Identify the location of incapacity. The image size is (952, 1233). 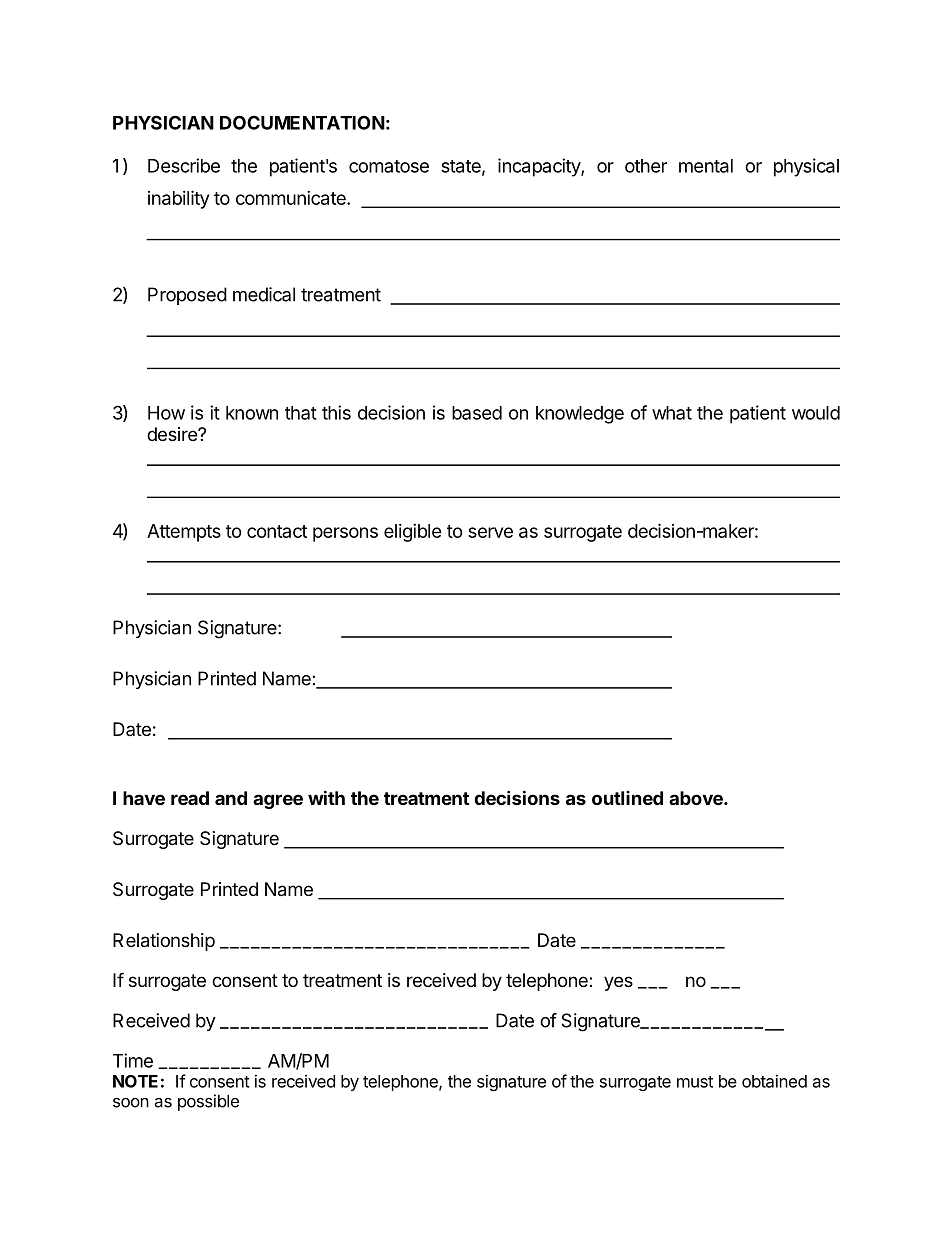
(540, 167).
